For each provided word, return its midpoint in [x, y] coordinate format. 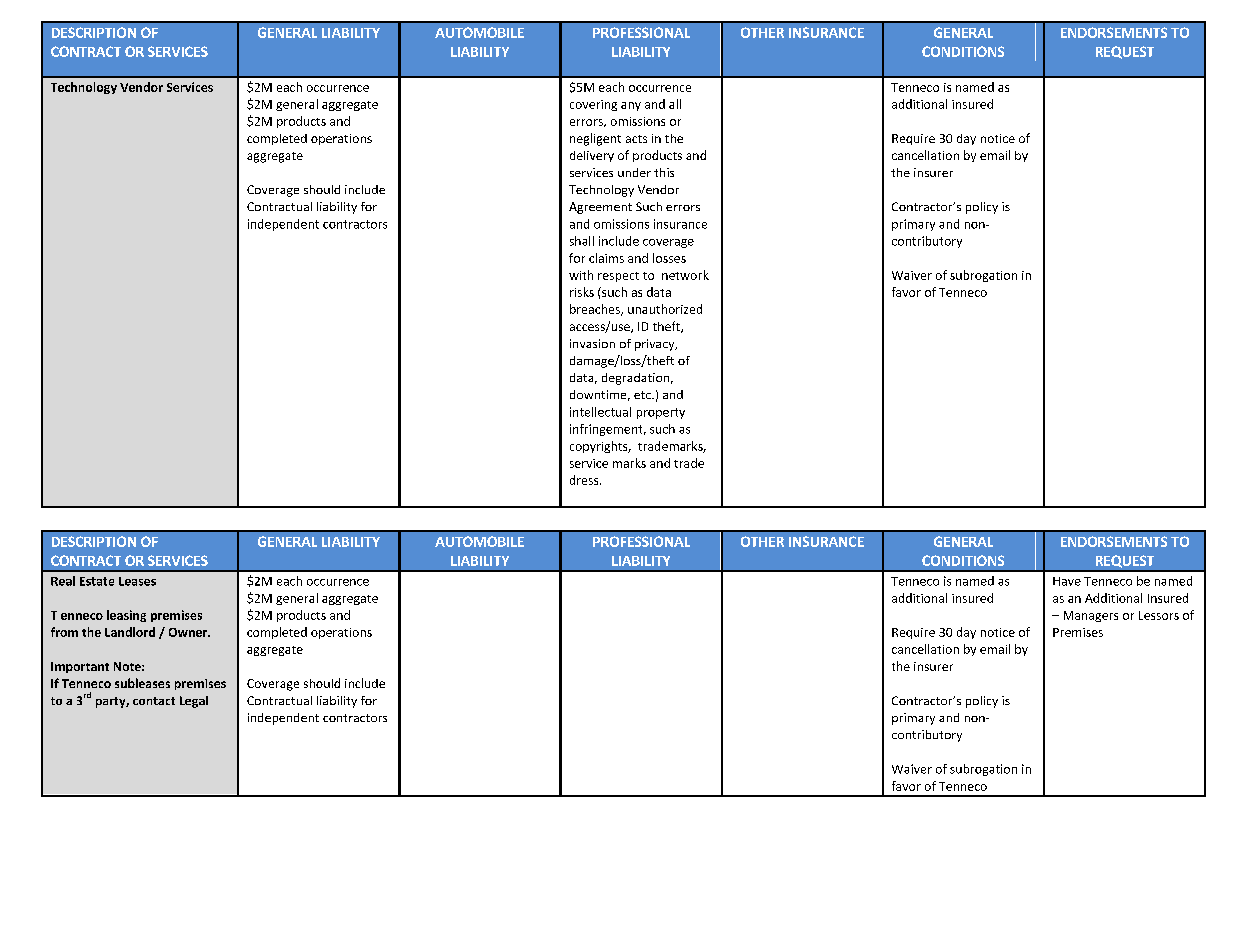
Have [1067, 581]
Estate [97, 581]
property [661, 413]
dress [585, 480]
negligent [595, 139]
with [581, 275]
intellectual [600, 412]
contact [154, 701]
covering [593, 105]
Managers [1091, 616]
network [685, 275]
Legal [194, 702]
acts [636, 139]
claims [606, 258]
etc [643, 395]
